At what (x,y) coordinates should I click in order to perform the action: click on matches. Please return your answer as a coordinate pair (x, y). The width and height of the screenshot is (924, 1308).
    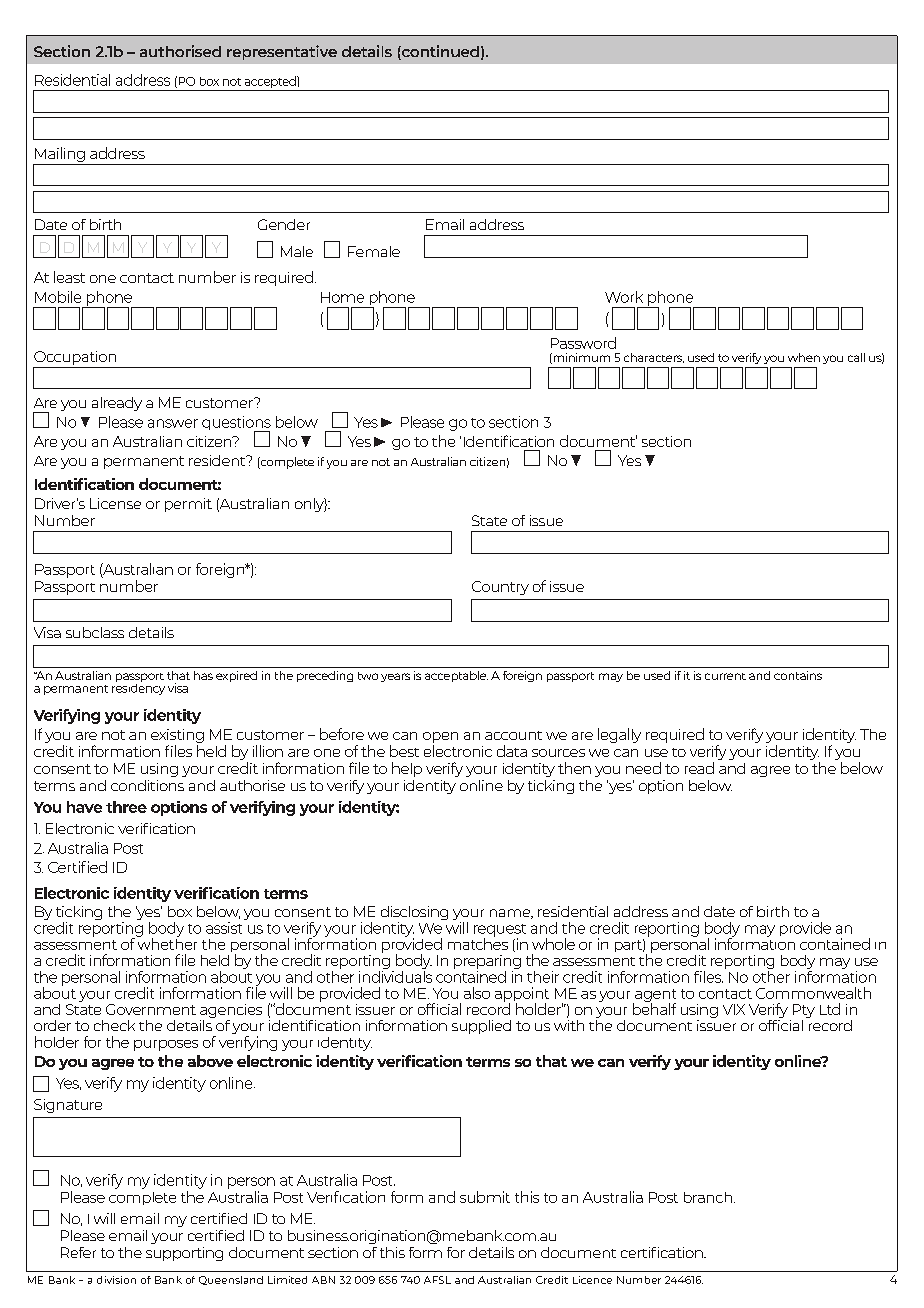
    Looking at the image, I should click on (478, 943).
